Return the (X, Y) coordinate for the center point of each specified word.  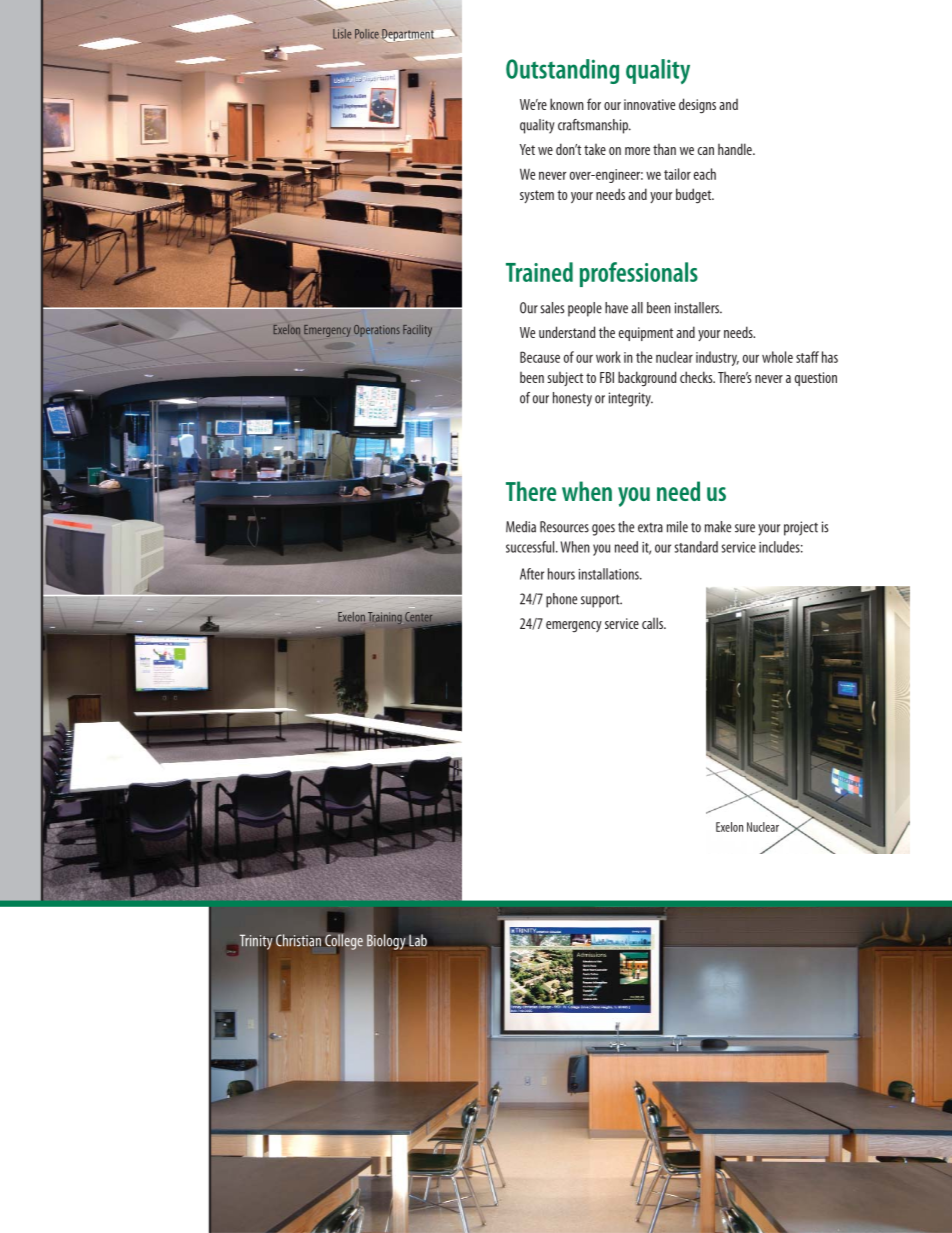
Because (540, 357)
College (344, 942)
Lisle (342, 34)
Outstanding (562, 71)
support (601, 601)
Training (385, 618)
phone (561, 600)
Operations (377, 331)
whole (777, 357)
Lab (418, 940)
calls (654, 623)
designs (697, 106)
